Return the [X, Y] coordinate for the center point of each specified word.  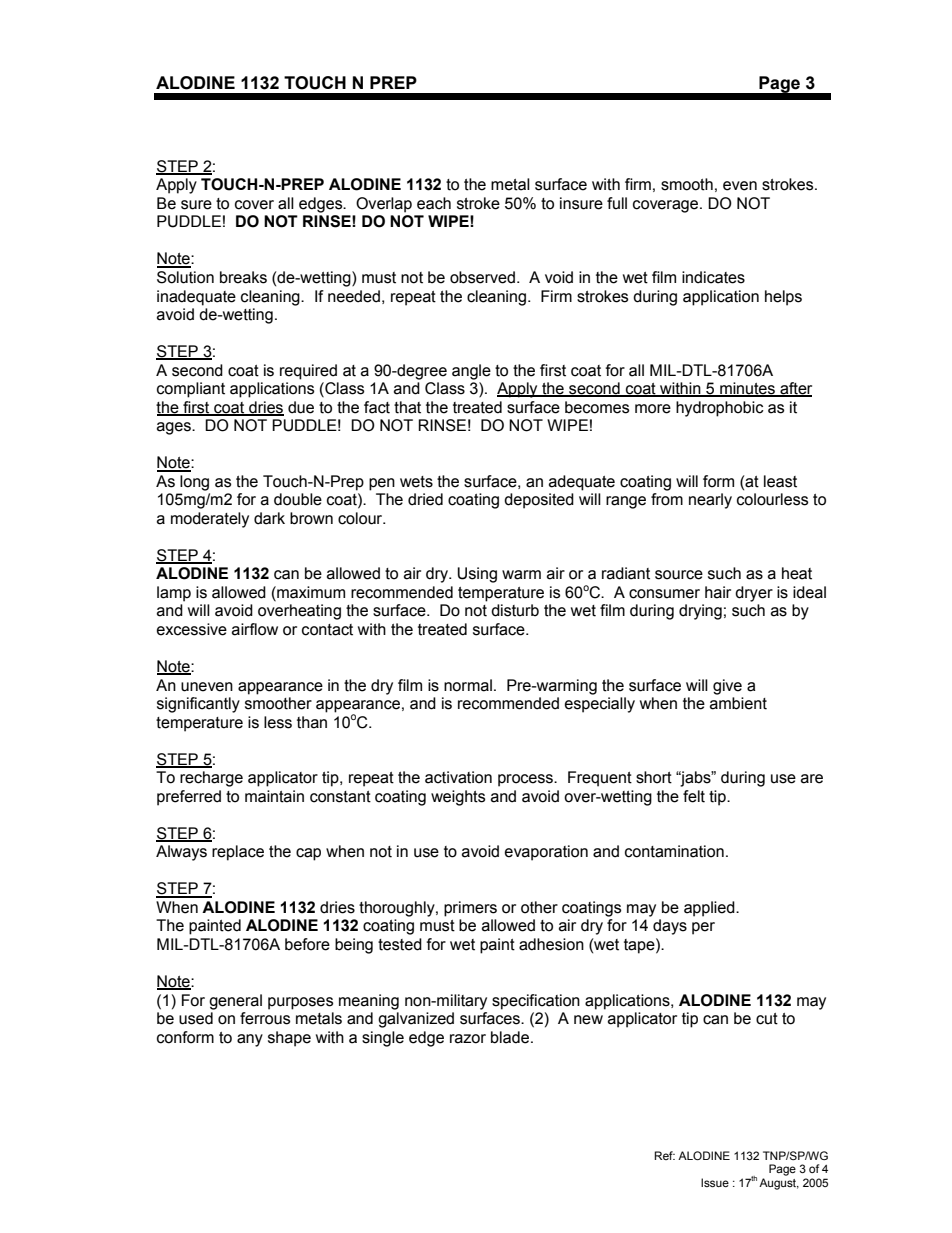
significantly [198, 705]
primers [470, 909]
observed [482, 277]
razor [468, 1039]
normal [468, 685]
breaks [243, 277]
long [194, 483]
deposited [539, 501]
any [250, 1040]
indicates [713, 277]
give [727, 687]
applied [710, 909]
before [307, 944]
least [780, 481]
